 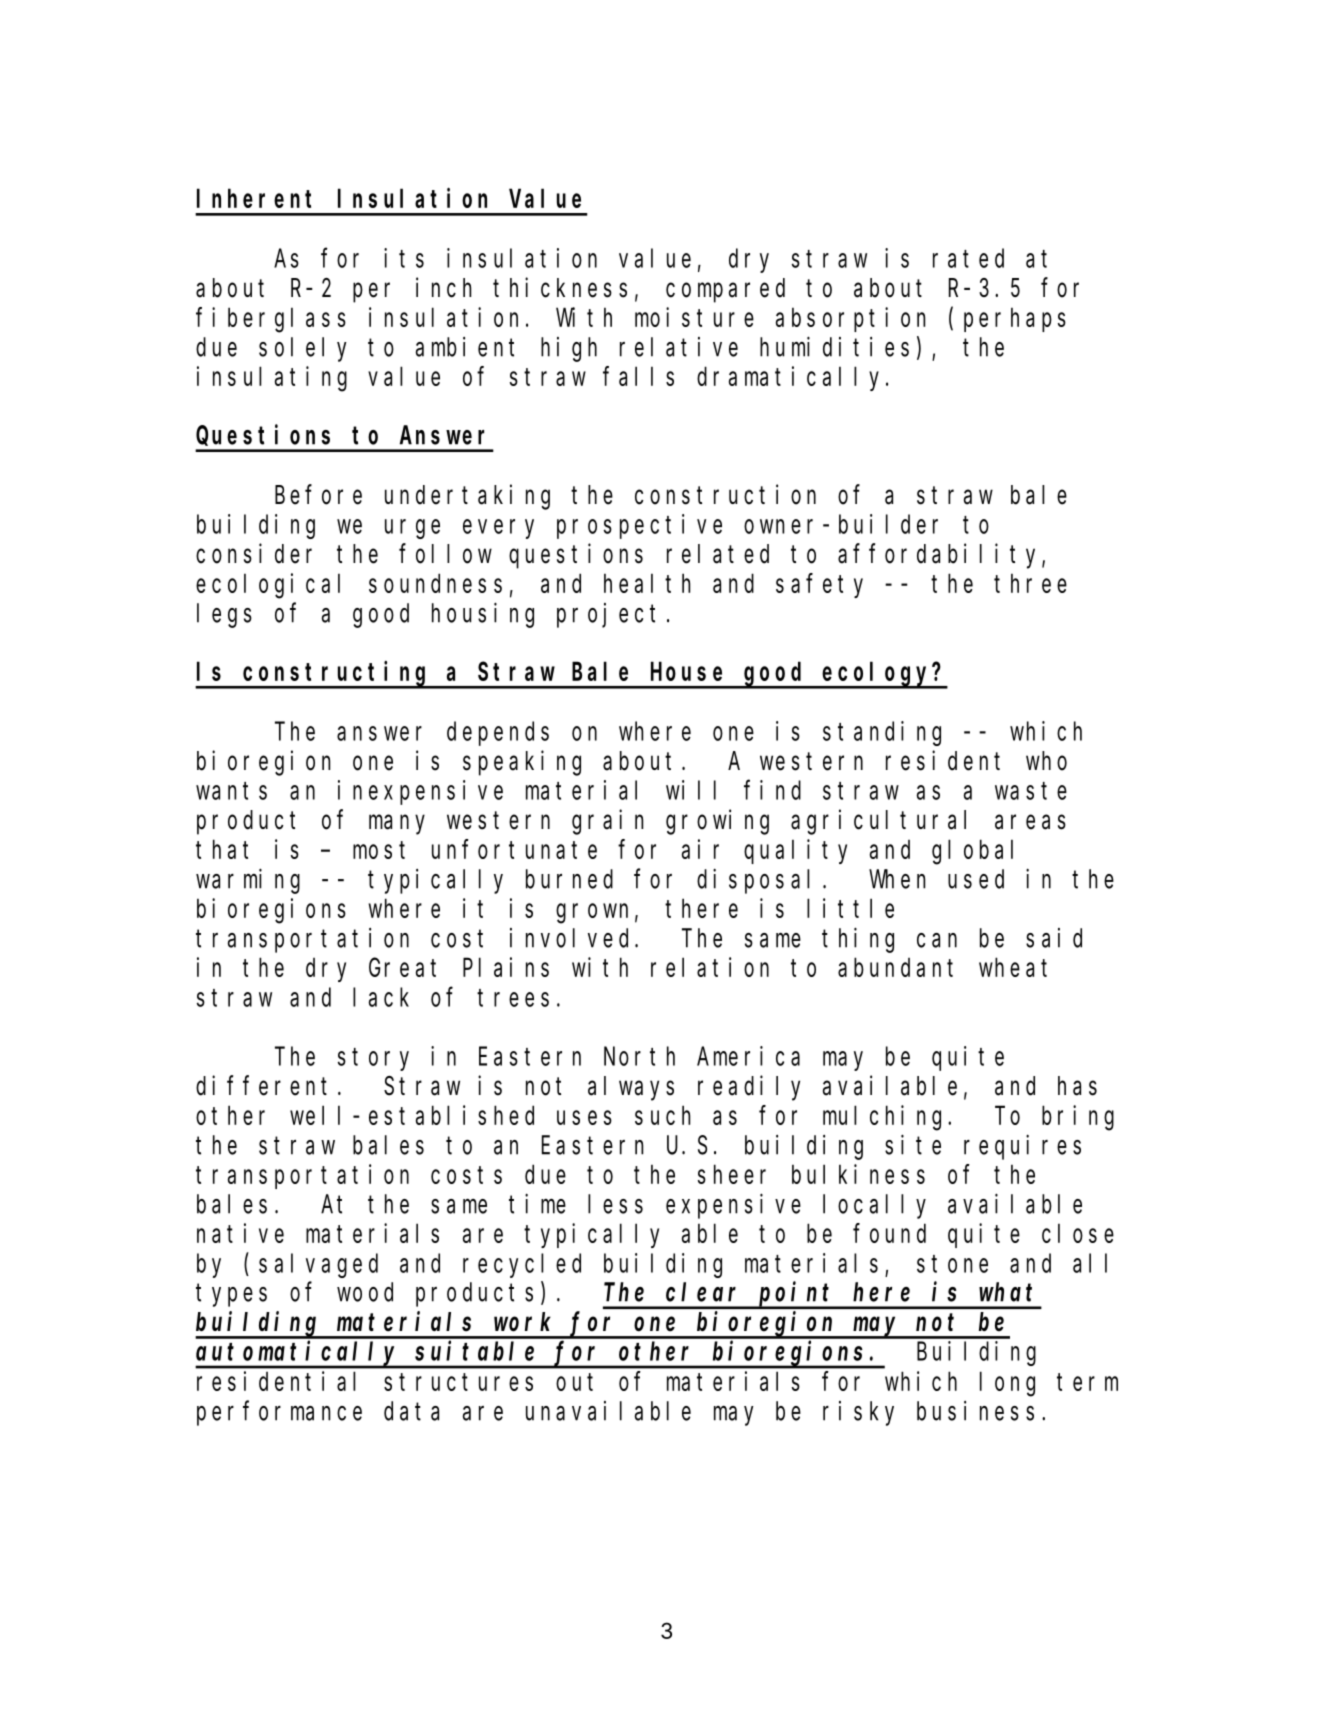 What do you see at coordinates (569, 349) in the screenshot?
I see `high` at bounding box center [569, 349].
